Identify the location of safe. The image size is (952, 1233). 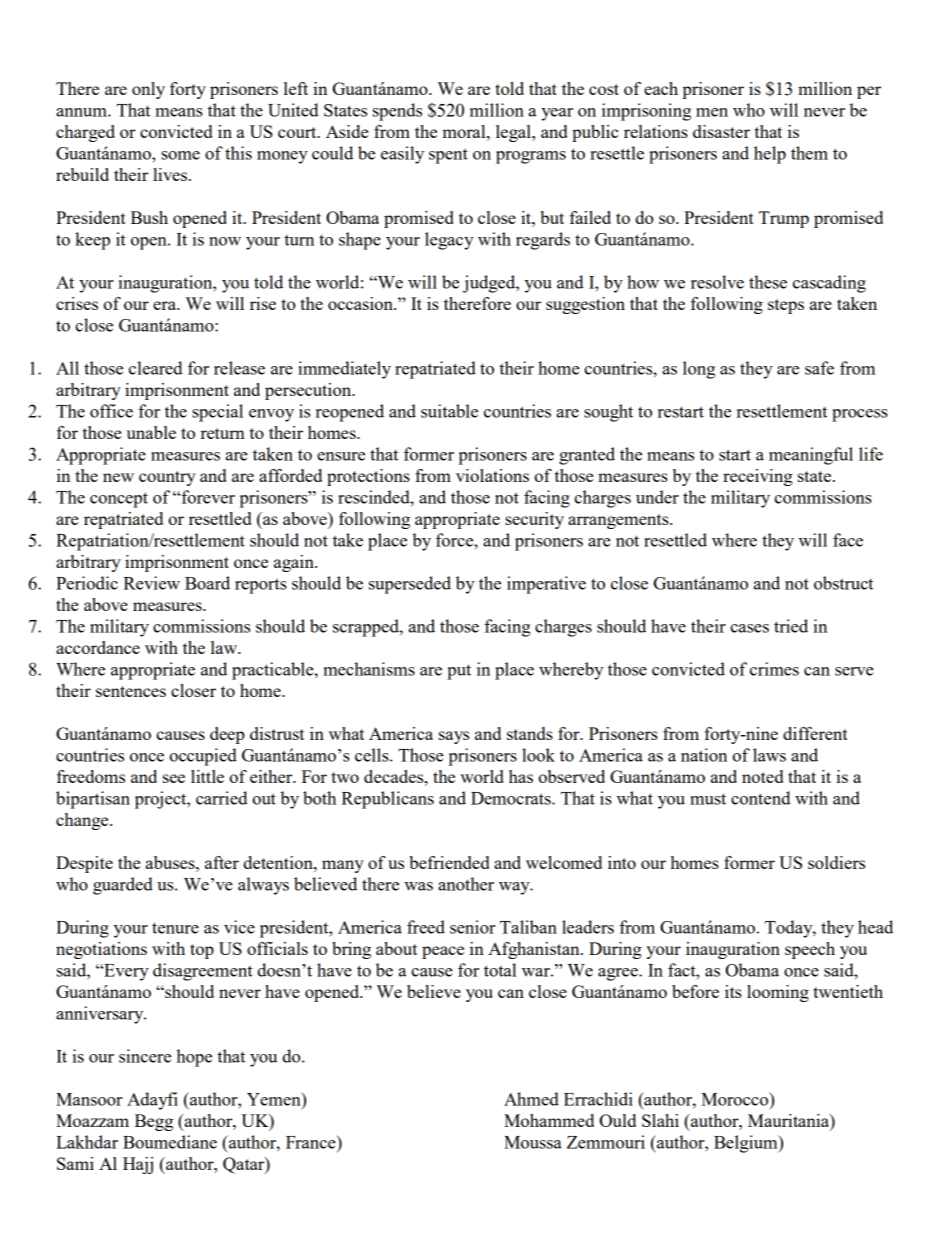
(819, 368).
